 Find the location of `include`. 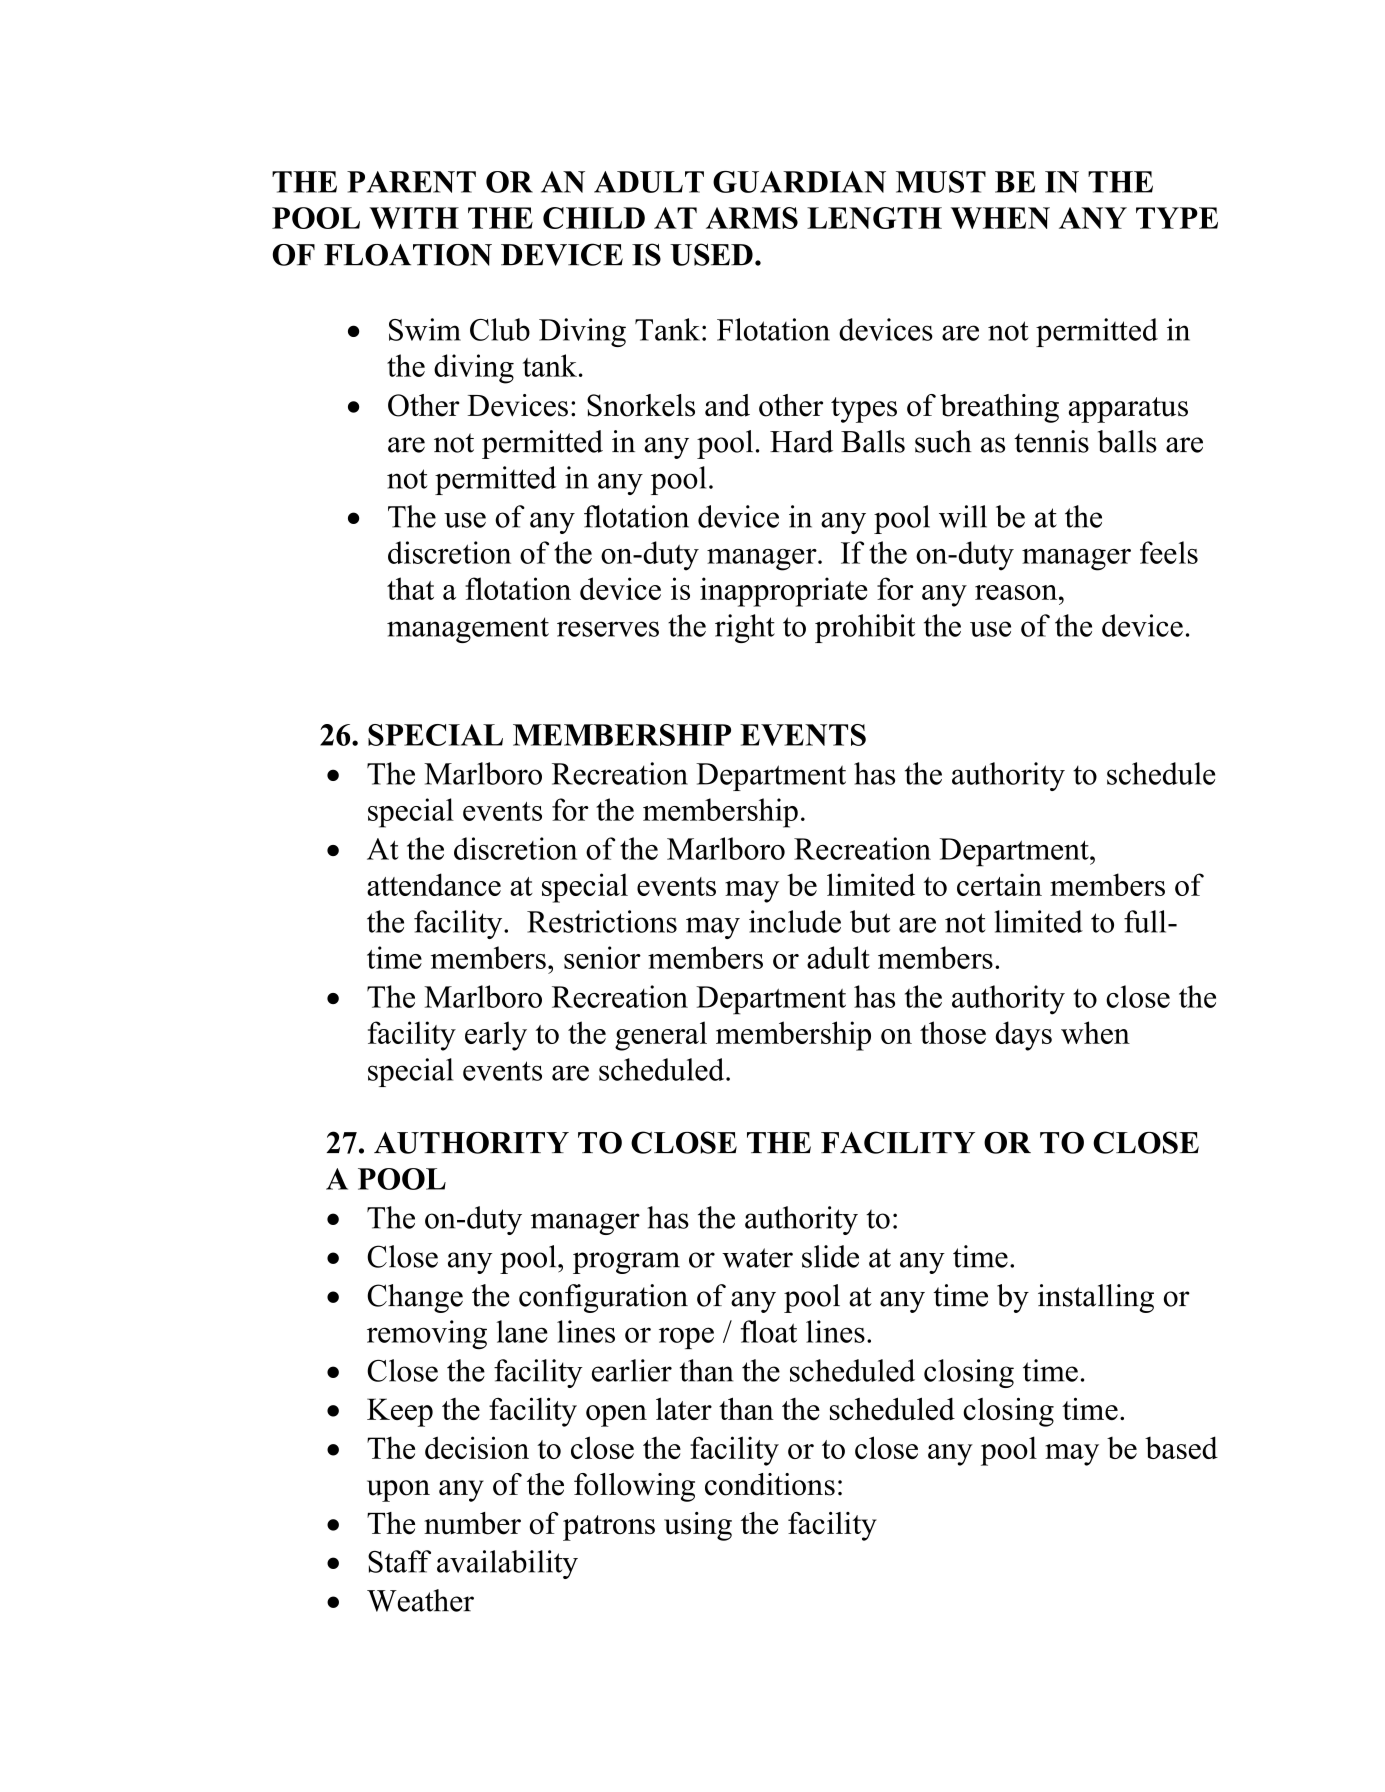

include is located at coordinates (795, 921).
